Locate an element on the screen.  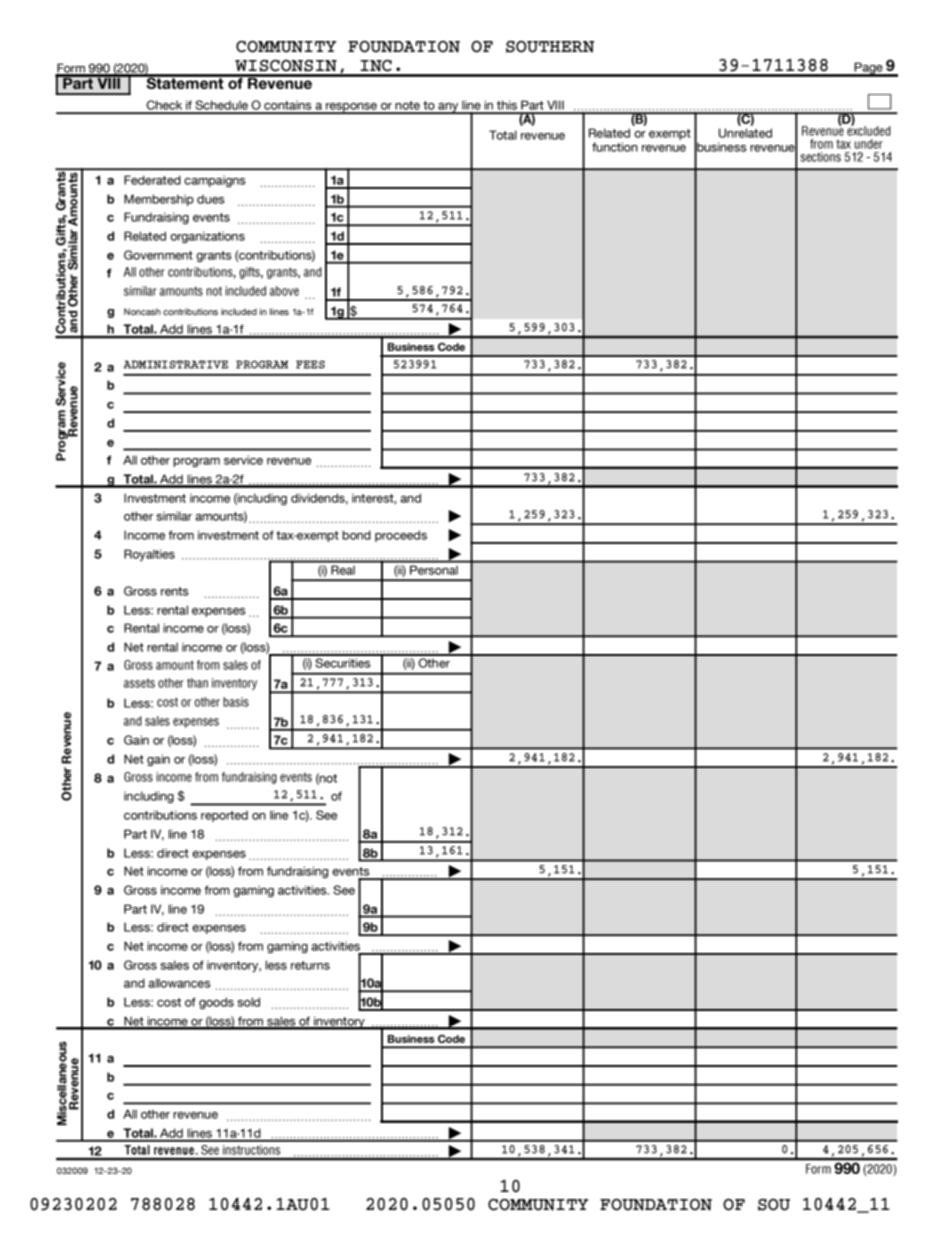
bond is located at coordinates (356, 535).
